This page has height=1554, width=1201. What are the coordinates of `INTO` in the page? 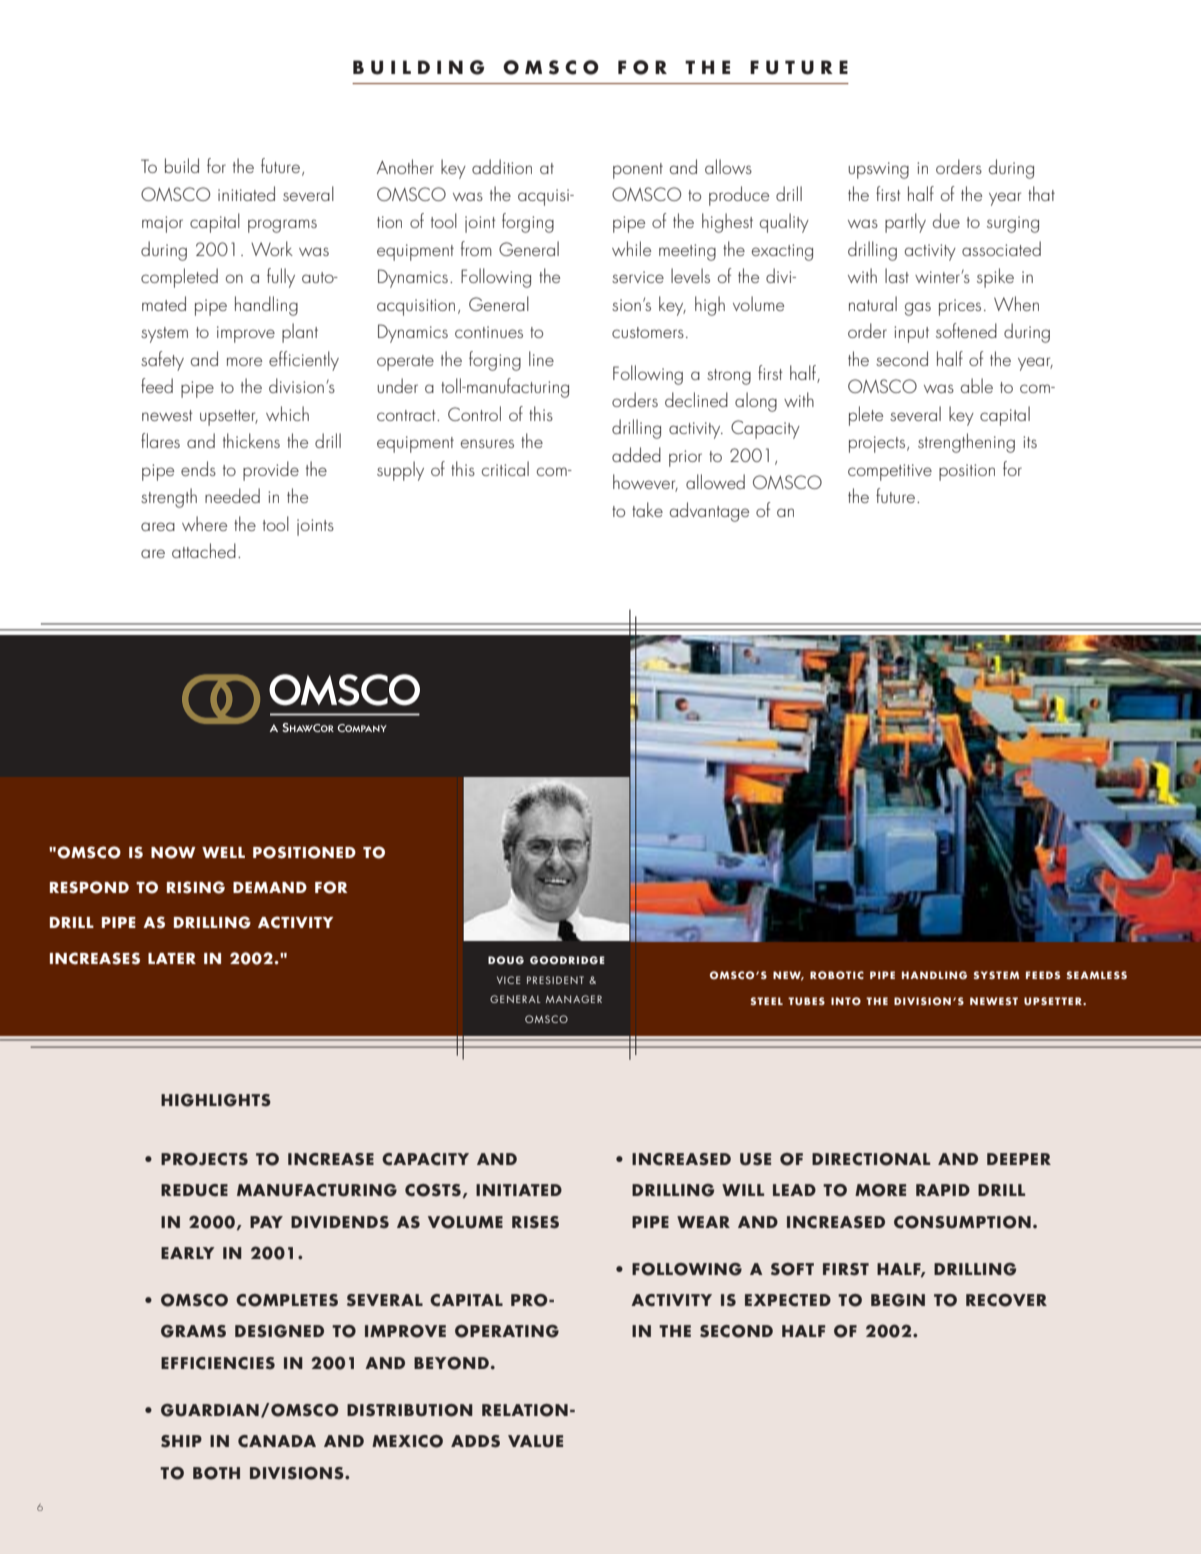 It's located at (846, 1001).
